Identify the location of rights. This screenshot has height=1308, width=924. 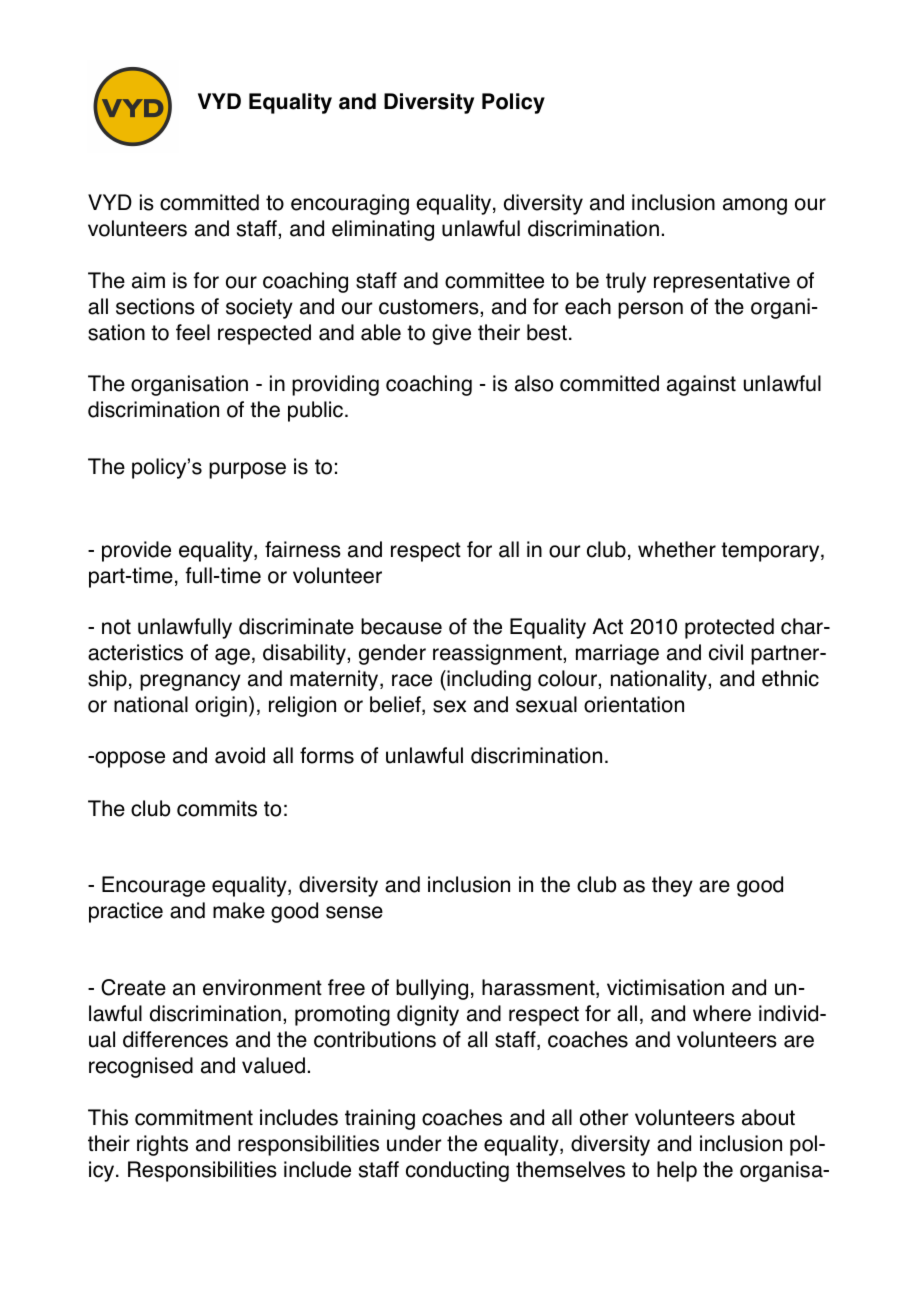
(162, 1145).
